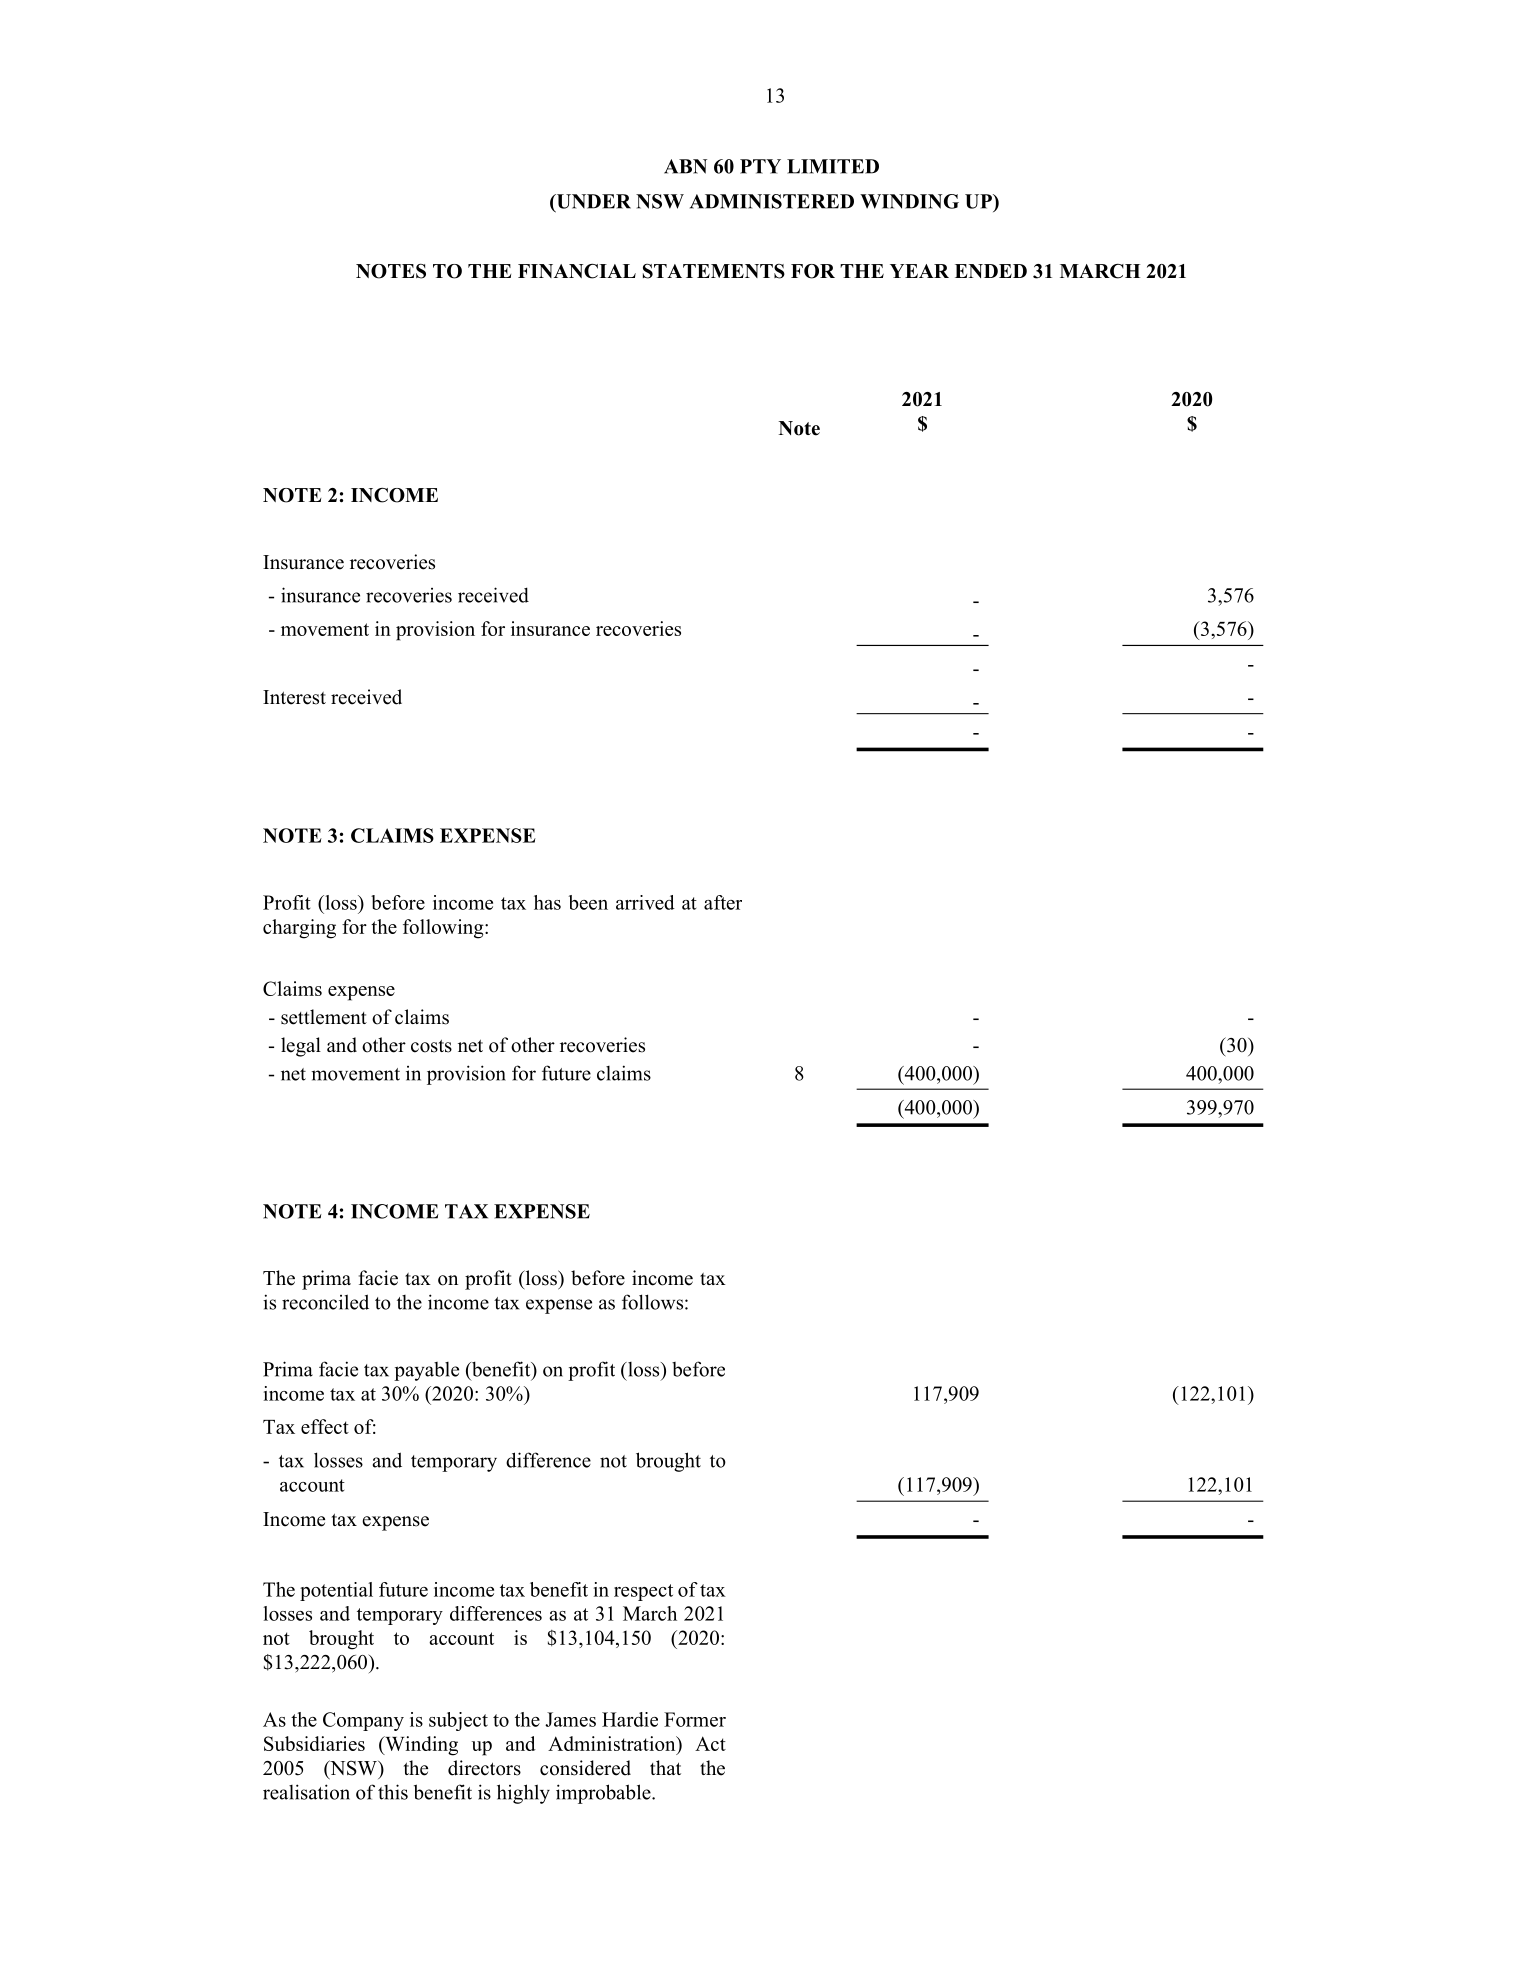  I want to click on arrived, so click(645, 902).
